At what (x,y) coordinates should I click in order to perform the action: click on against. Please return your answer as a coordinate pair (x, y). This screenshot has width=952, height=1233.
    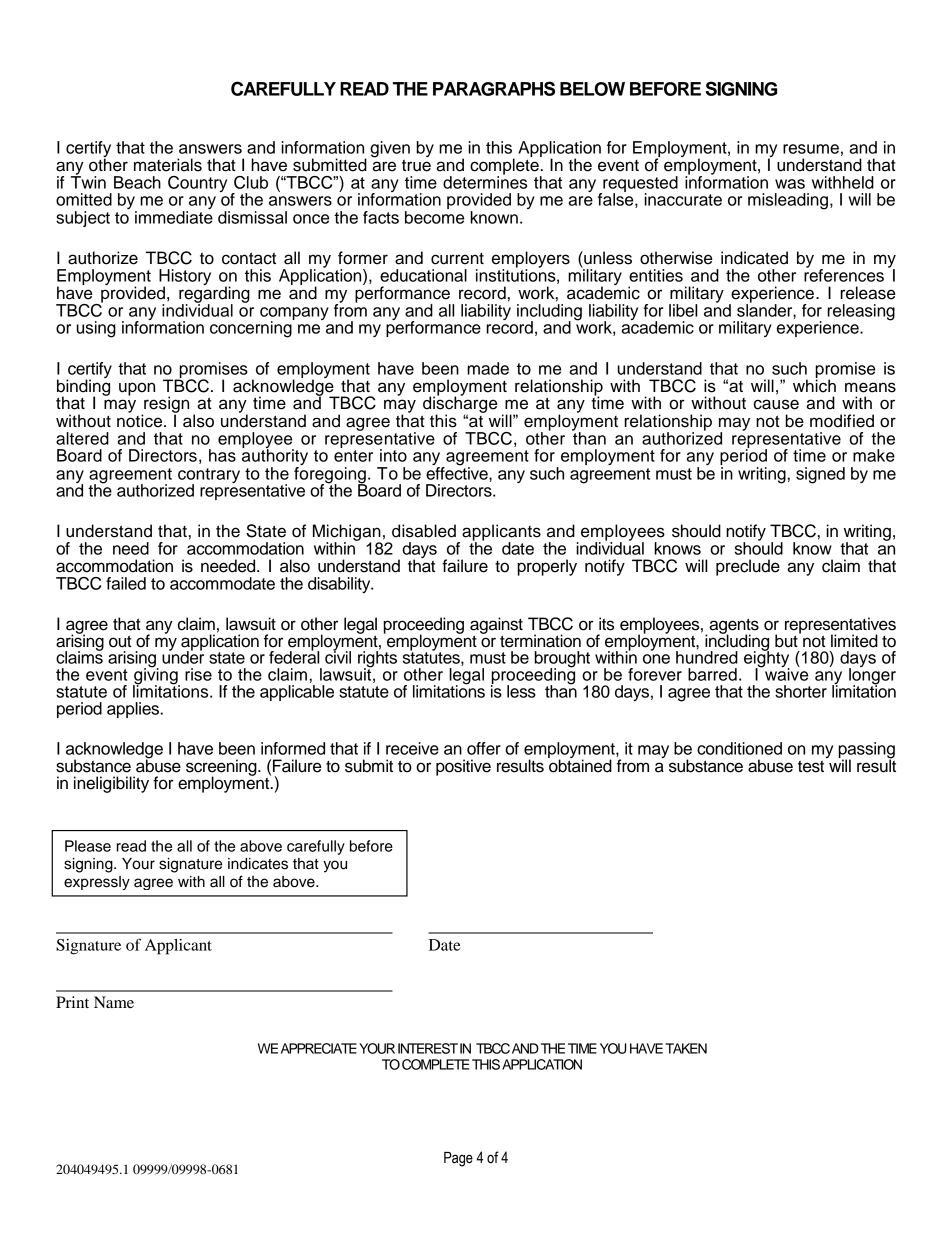
    Looking at the image, I should click on (496, 626).
